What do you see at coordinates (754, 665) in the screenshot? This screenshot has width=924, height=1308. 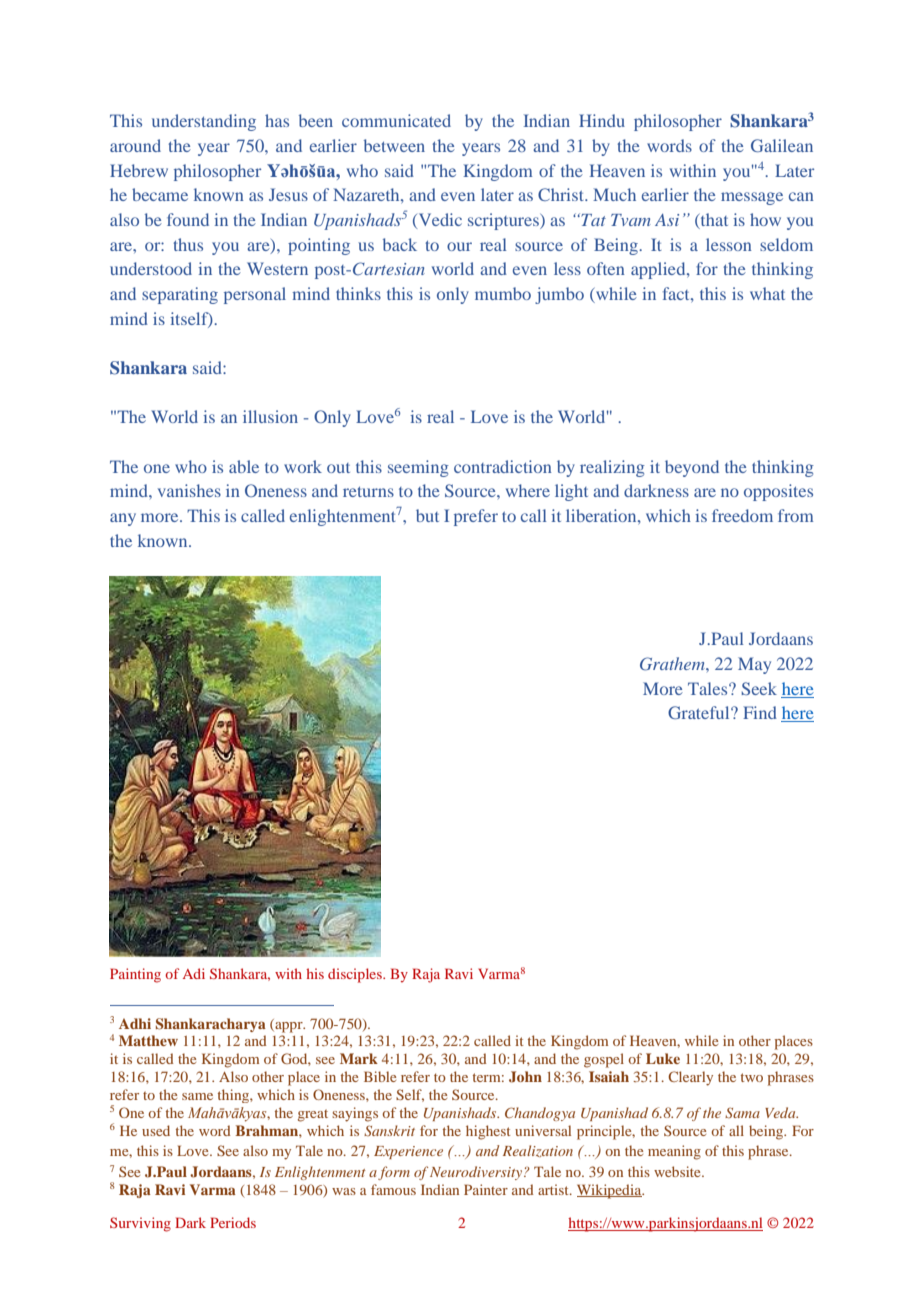 I see `May` at bounding box center [754, 665].
